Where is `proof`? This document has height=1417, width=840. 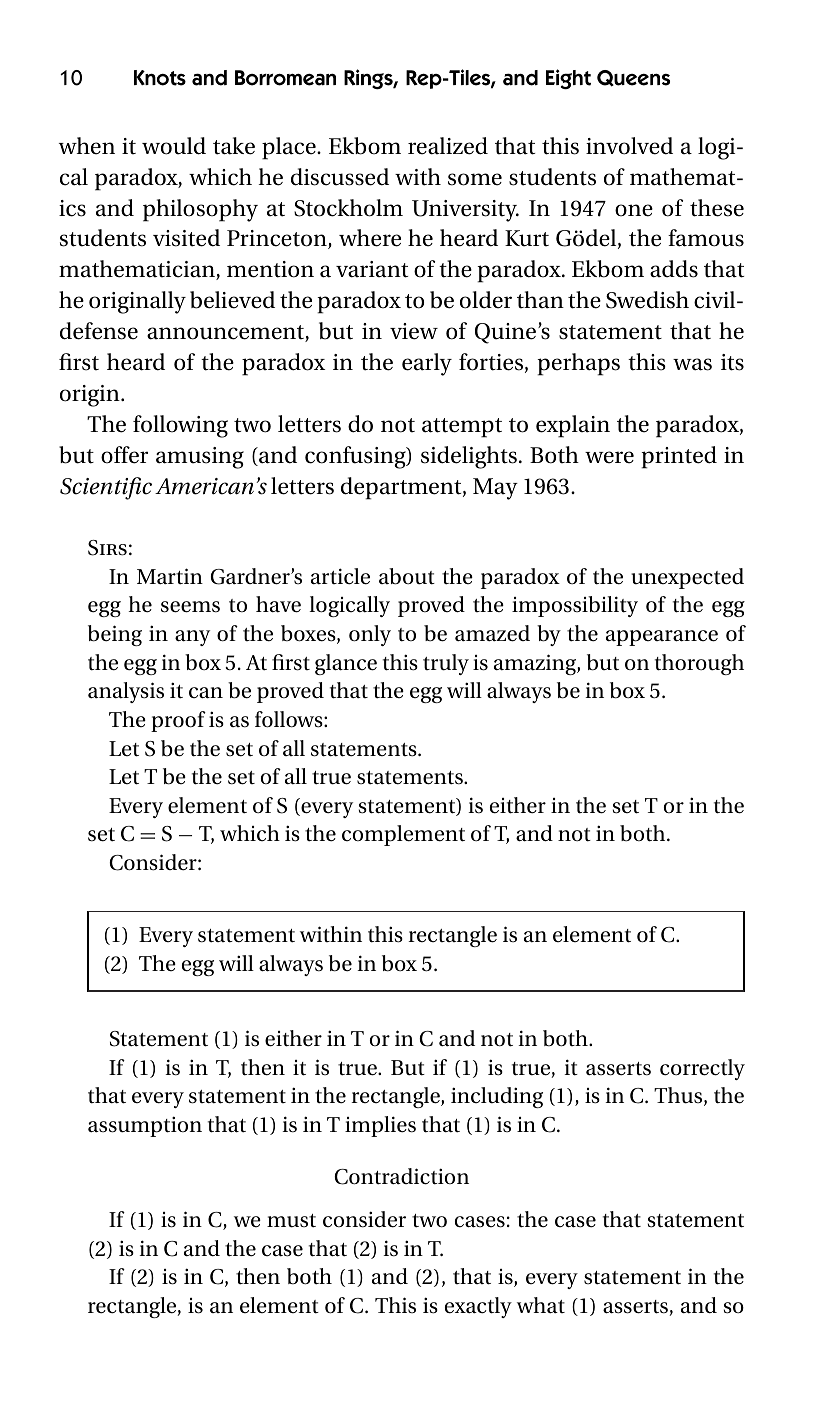
proof is located at coordinates (178, 721).
